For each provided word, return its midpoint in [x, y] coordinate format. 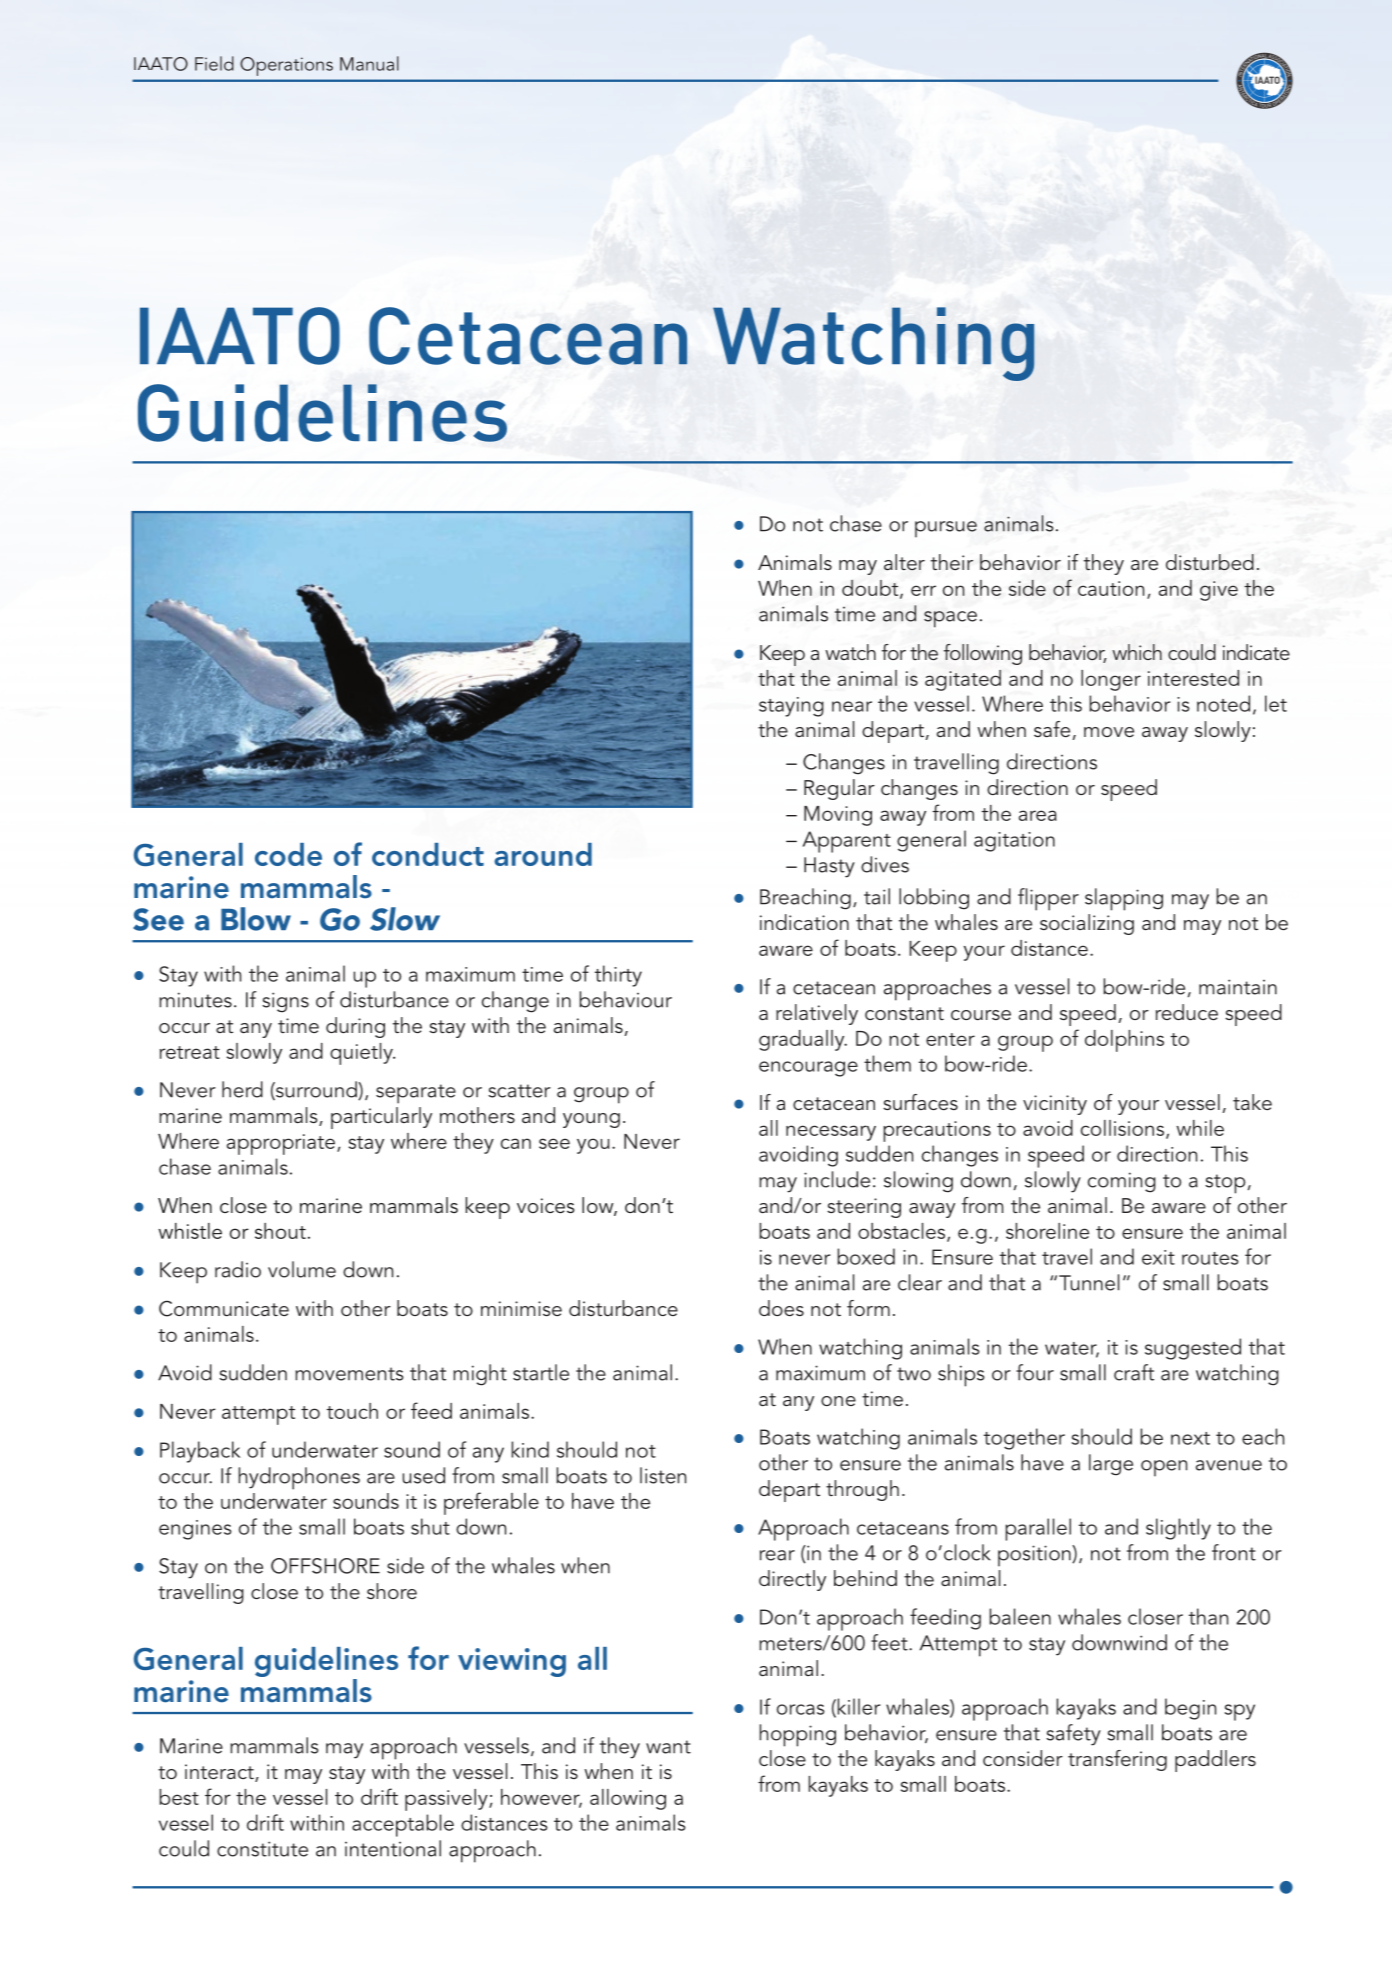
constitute [262, 1849]
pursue [946, 529]
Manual [369, 63]
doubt [871, 589]
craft [1134, 1372]
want [668, 1747]
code [288, 854]
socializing [1087, 924]
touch [352, 1411]
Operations [286, 66]
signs [285, 1002]
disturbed [1210, 562]
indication [804, 922]
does [781, 1308]
